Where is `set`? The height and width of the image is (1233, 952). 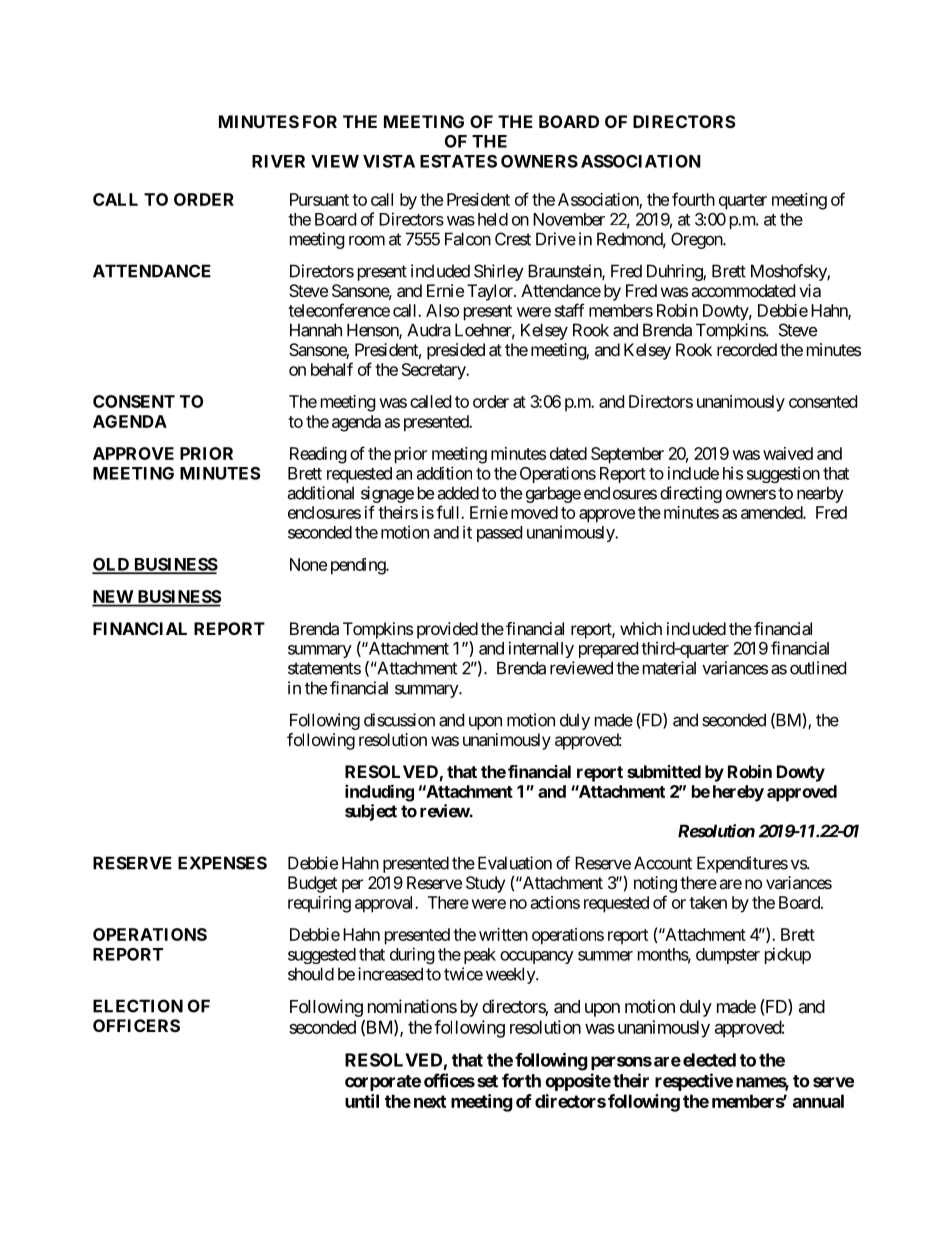
set is located at coordinates (487, 1081).
